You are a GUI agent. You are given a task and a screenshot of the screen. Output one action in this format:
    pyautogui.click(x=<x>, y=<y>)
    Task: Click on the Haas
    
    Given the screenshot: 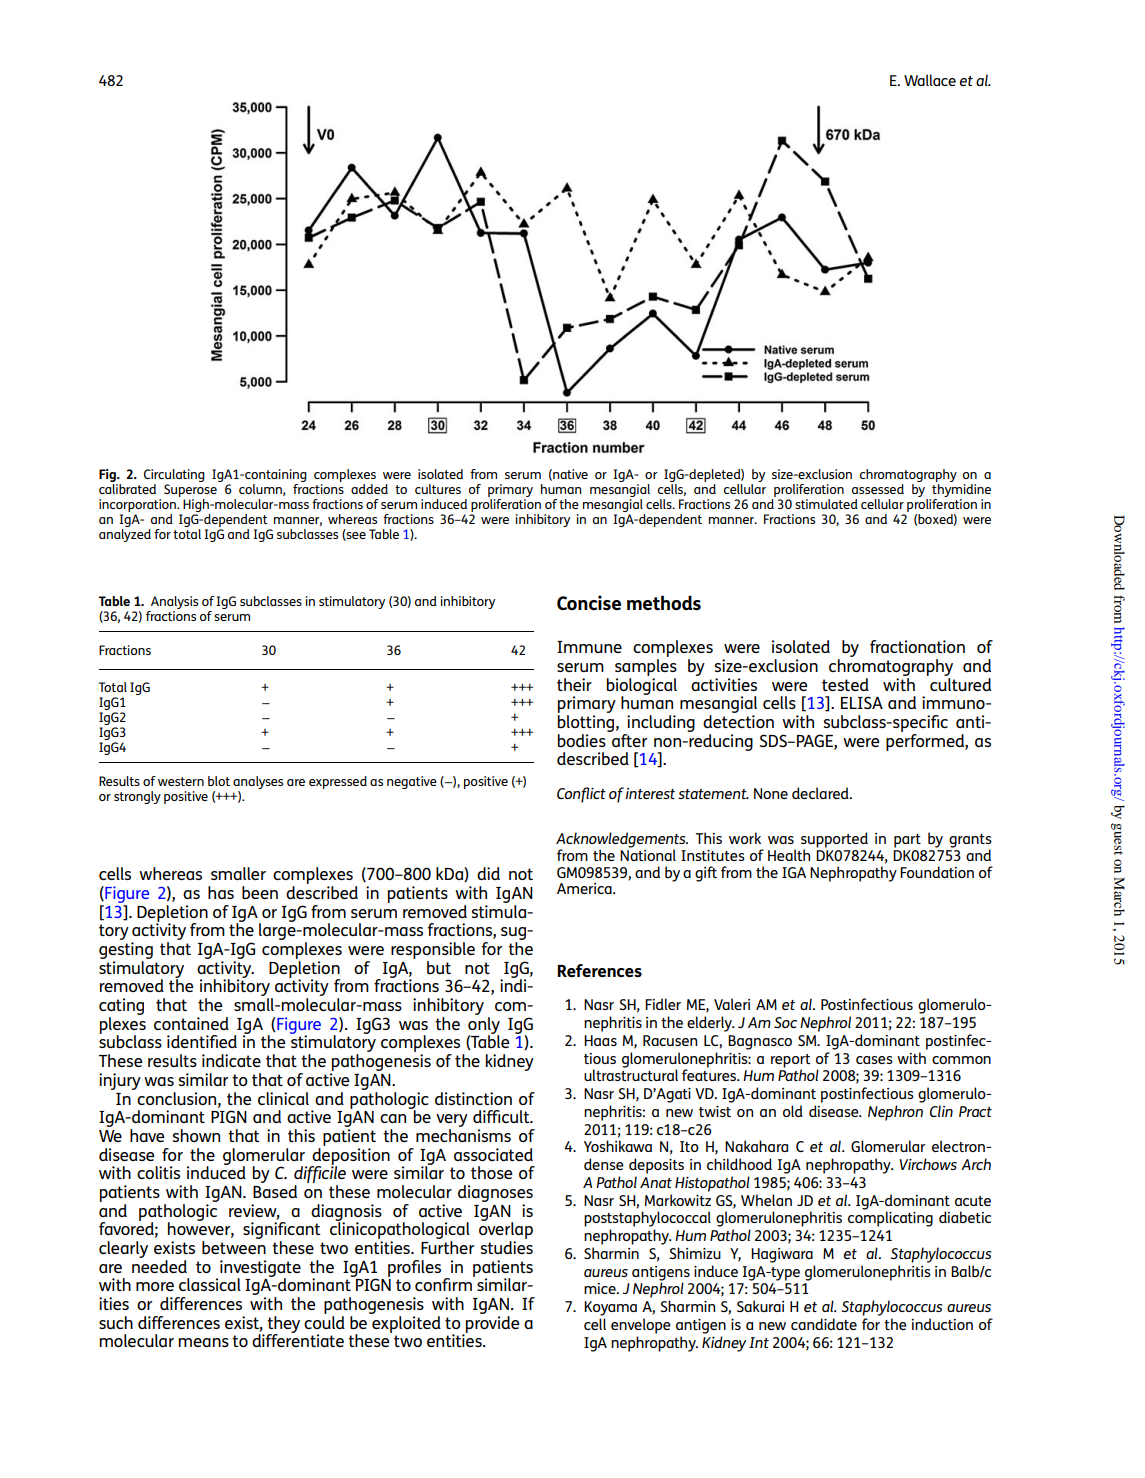 What is the action you would take?
    pyautogui.click(x=600, y=1040)
